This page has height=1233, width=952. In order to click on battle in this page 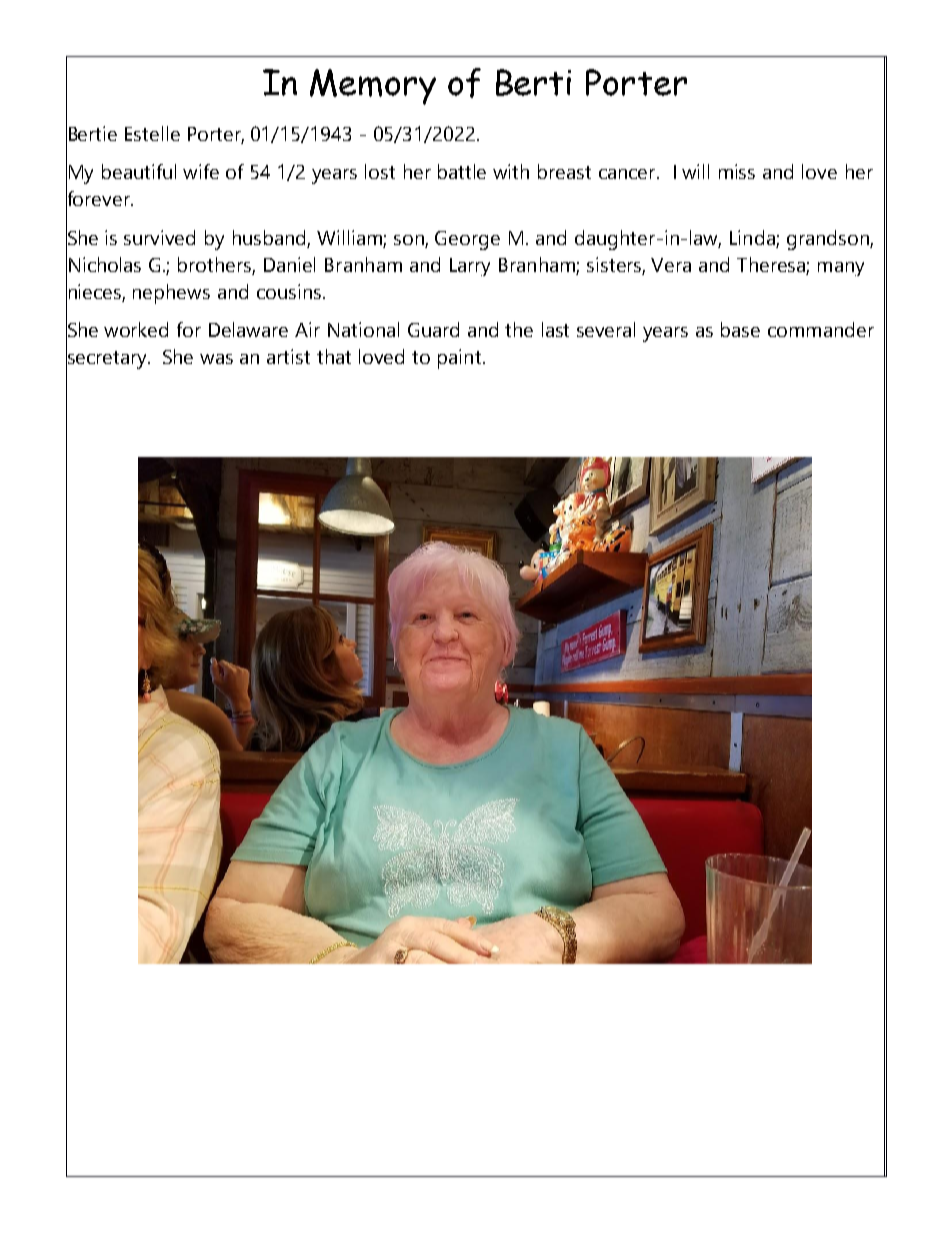, I will do `click(462, 171)`.
